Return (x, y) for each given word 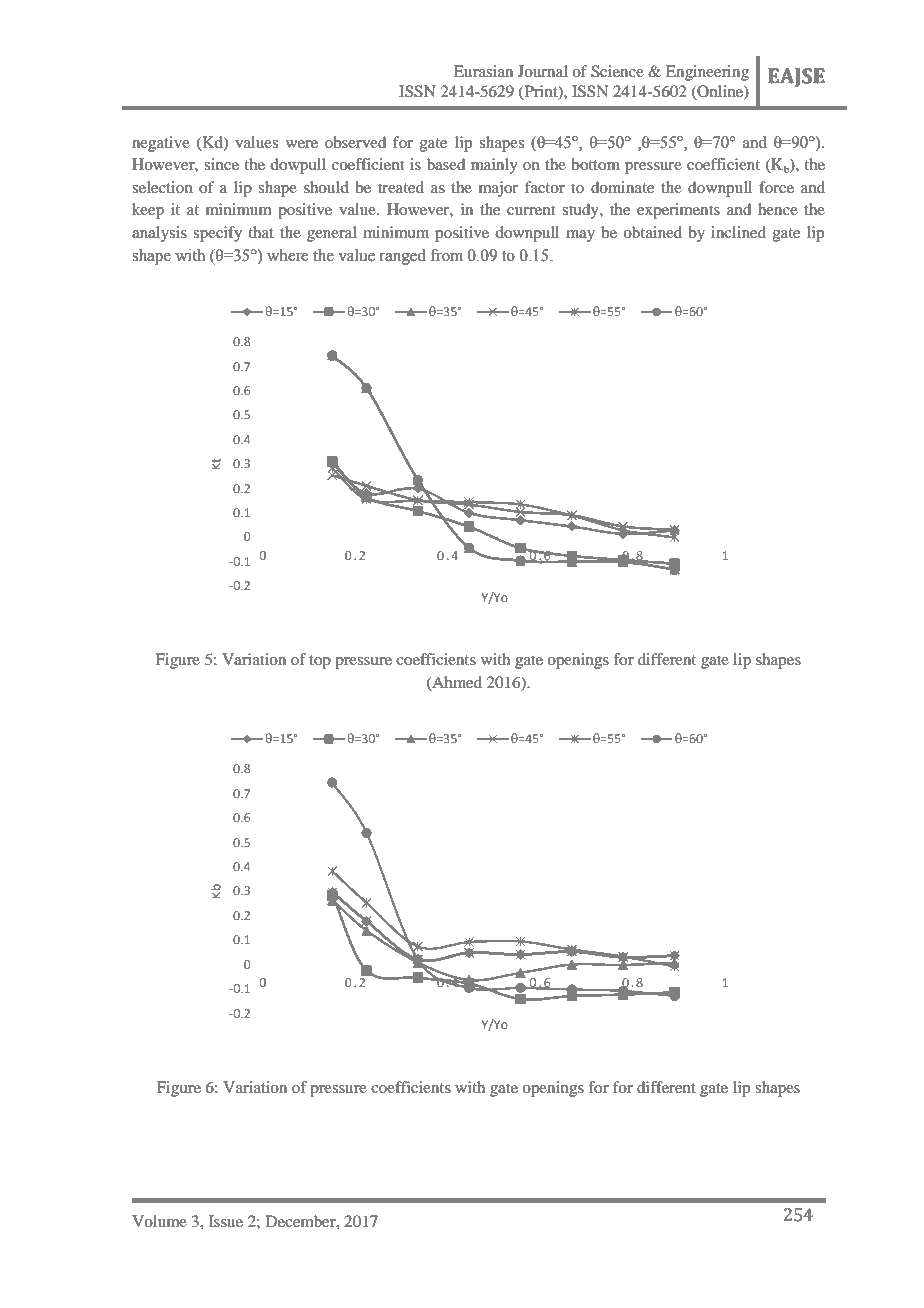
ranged (402, 257)
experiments (678, 211)
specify (217, 234)
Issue (226, 1221)
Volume (159, 1221)
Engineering (707, 73)
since (221, 164)
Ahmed (456, 683)
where (287, 255)
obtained (652, 232)
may (580, 236)
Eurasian (483, 71)
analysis (159, 234)
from (446, 255)
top (320, 662)
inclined (738, 232)
